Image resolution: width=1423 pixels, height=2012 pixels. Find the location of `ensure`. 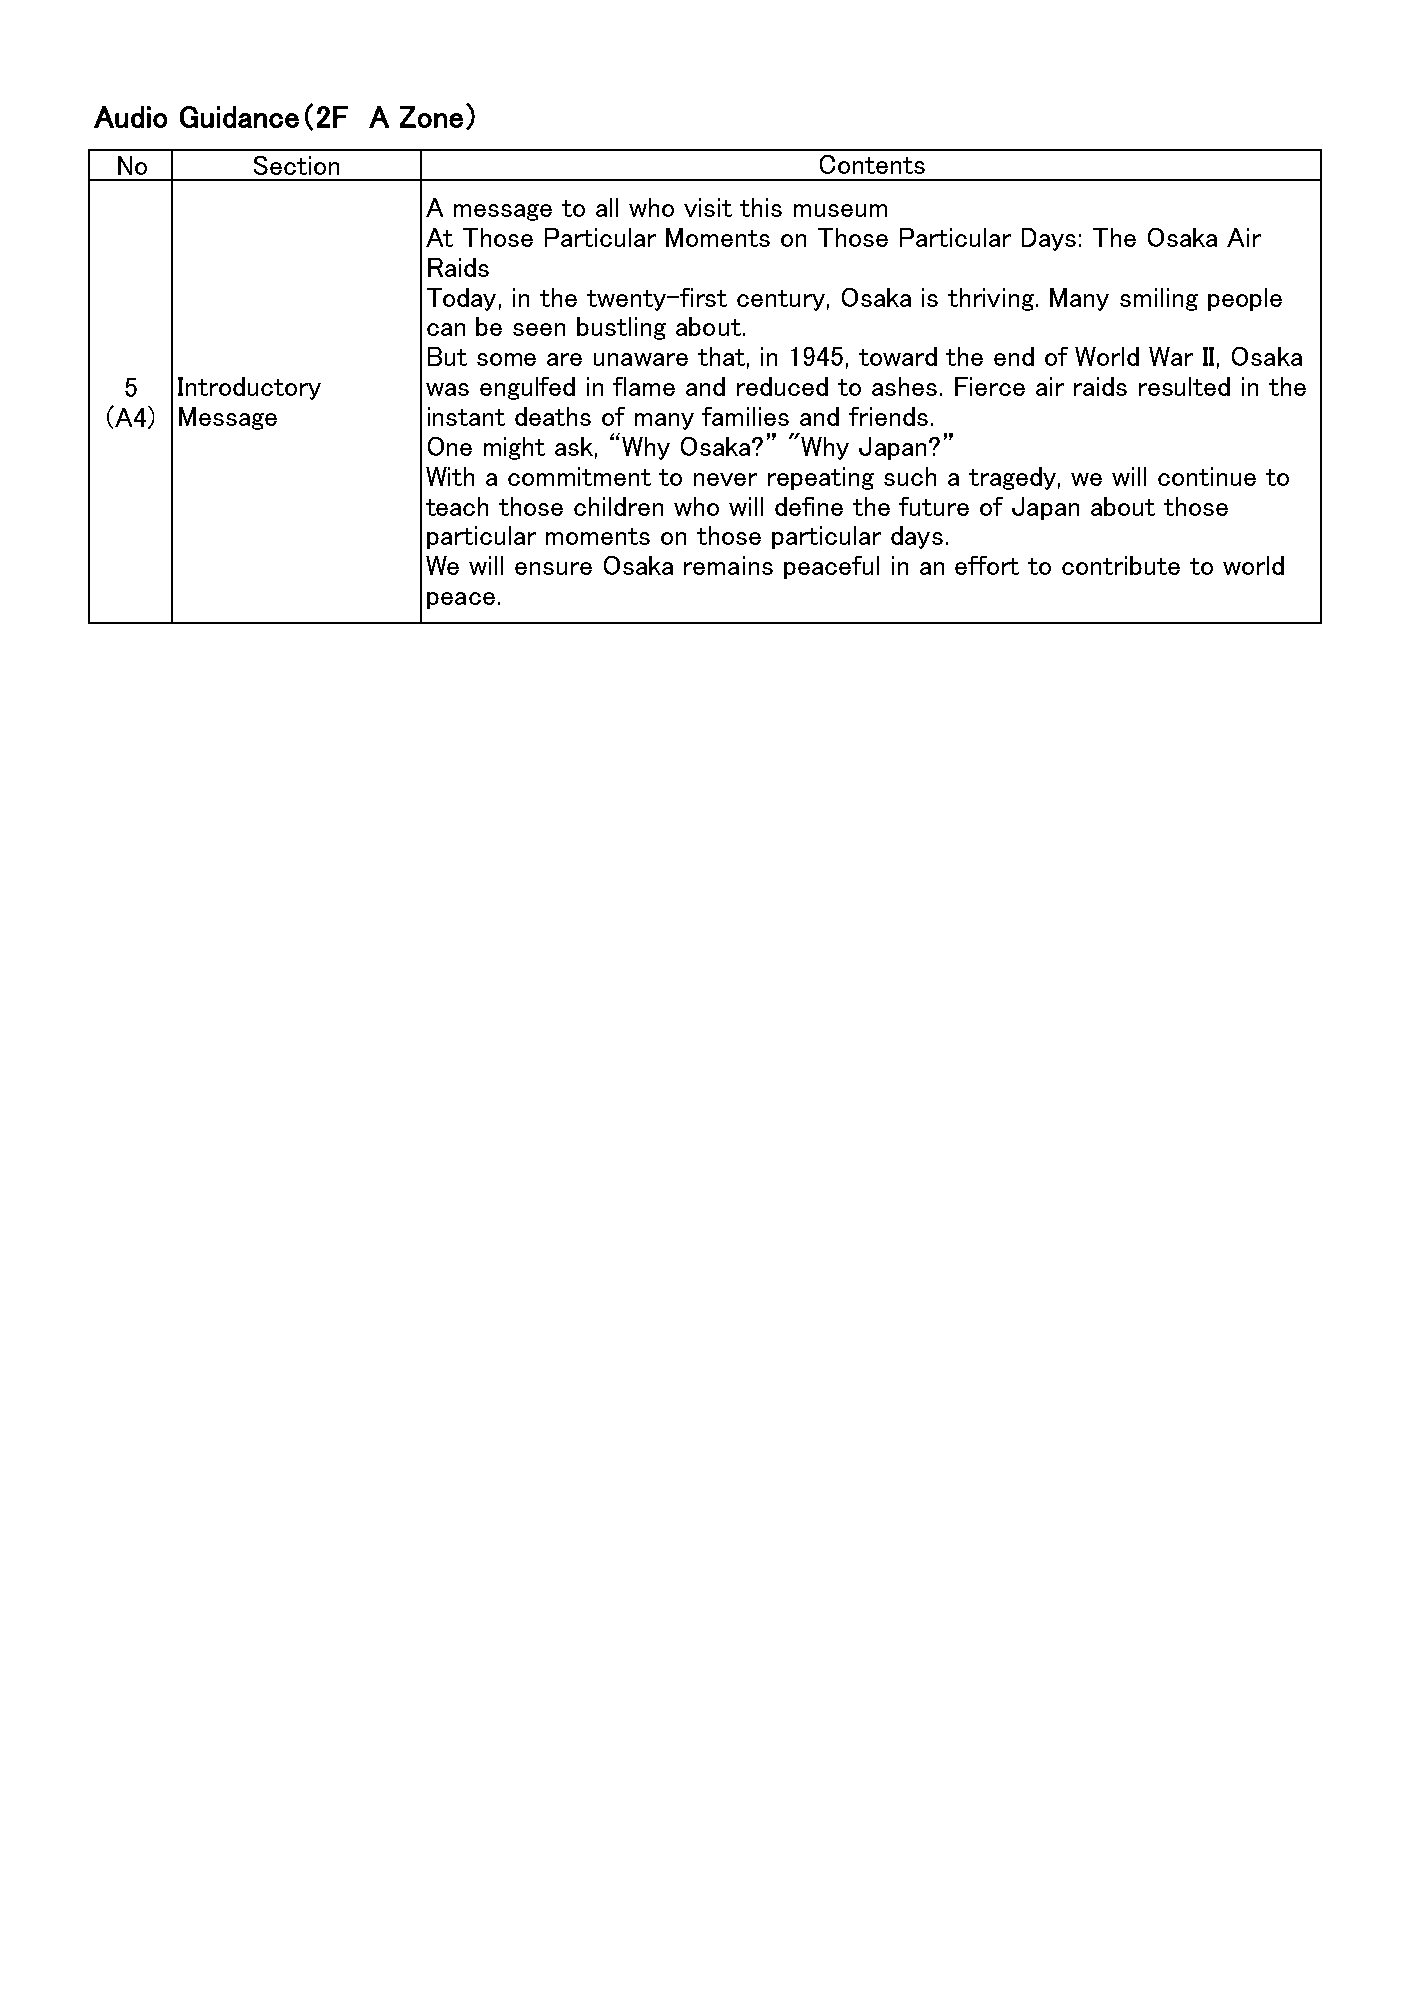

ensure is located at coordinates (553, 568).
